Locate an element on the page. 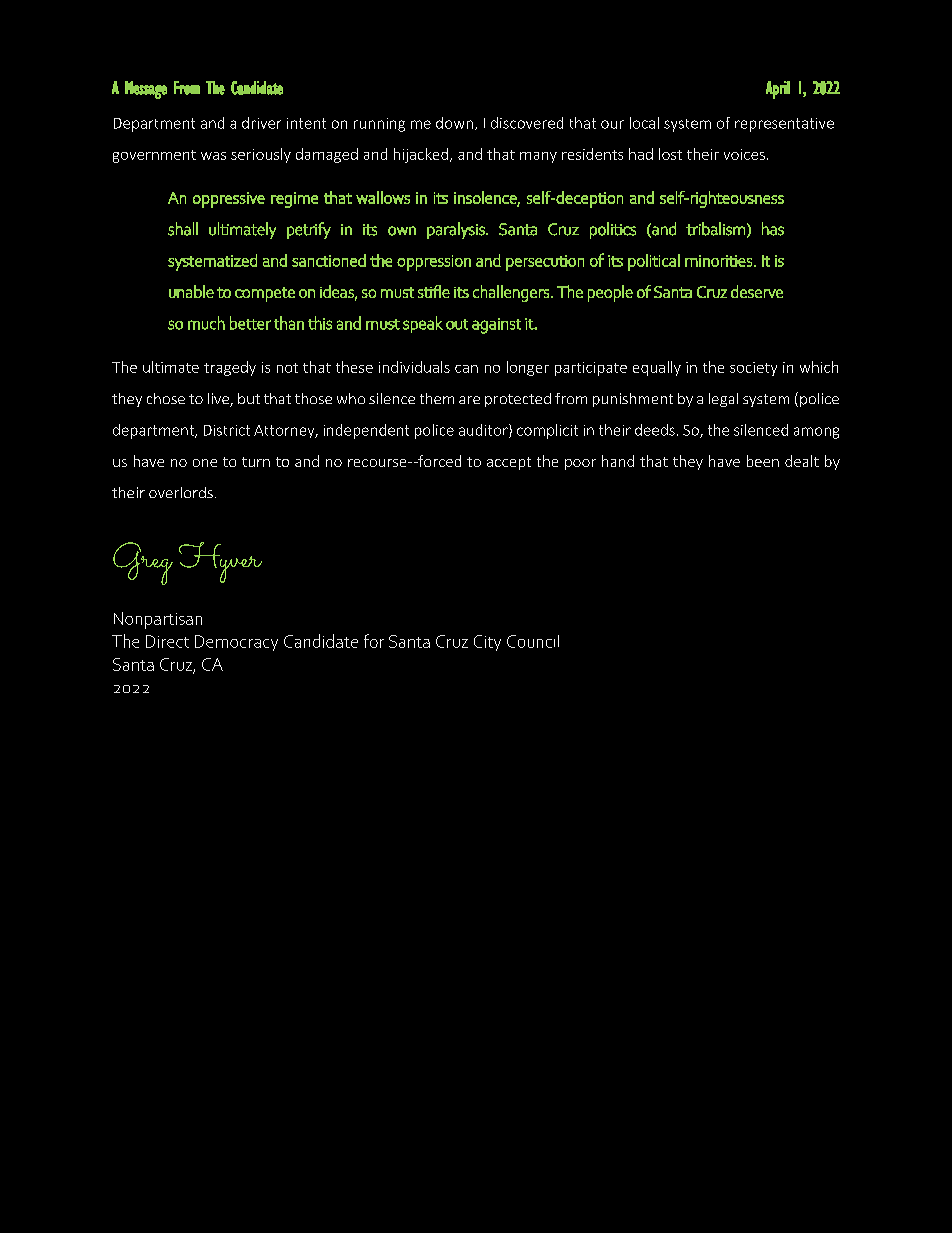 The height and width of the page is (1233, 952). City is located at coordinates (487, 643).
